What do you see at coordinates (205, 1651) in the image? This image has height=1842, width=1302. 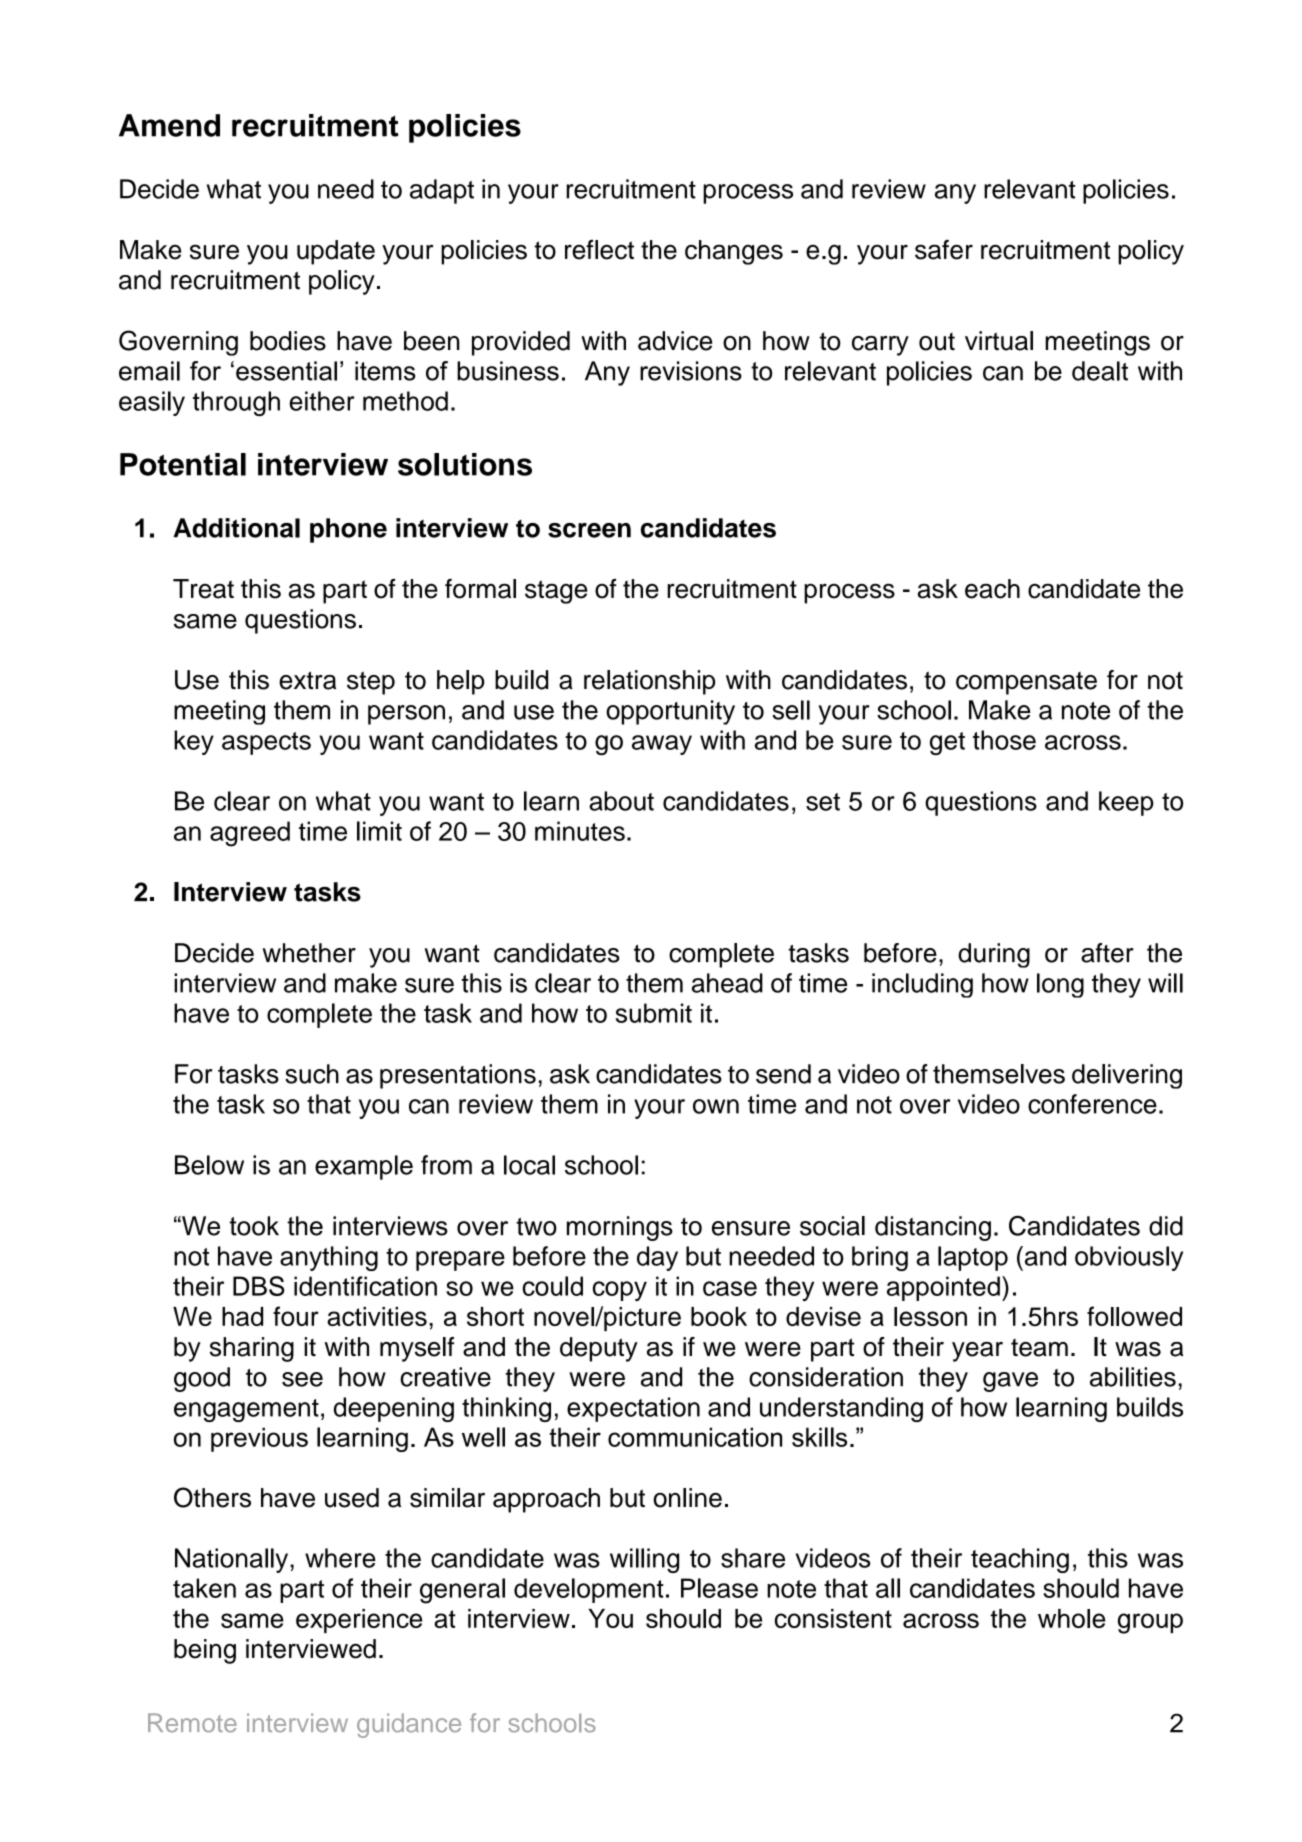 I see `being` at bounding box center [205, 1651].
